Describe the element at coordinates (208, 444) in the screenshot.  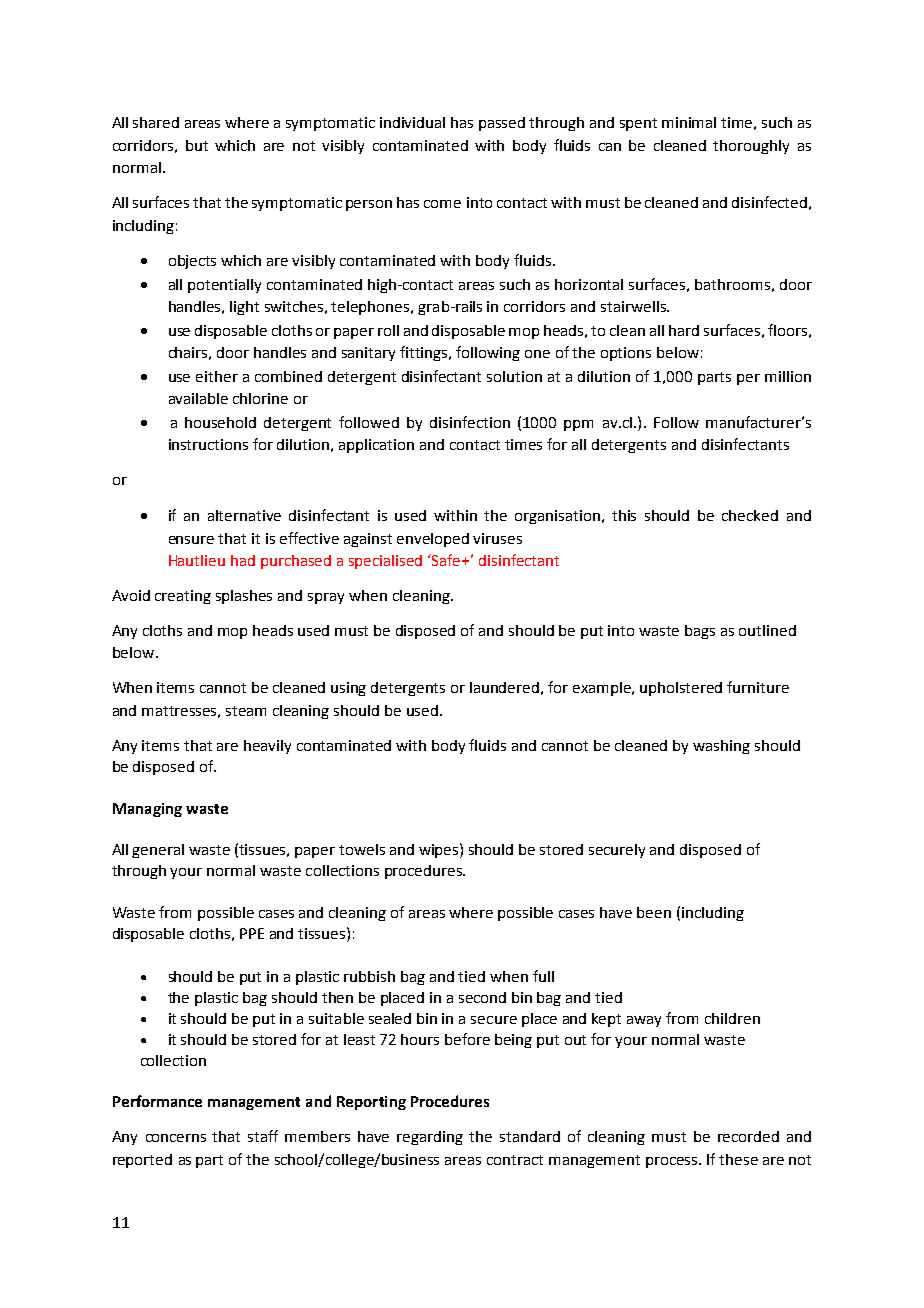
I see `instructions` at that location.
